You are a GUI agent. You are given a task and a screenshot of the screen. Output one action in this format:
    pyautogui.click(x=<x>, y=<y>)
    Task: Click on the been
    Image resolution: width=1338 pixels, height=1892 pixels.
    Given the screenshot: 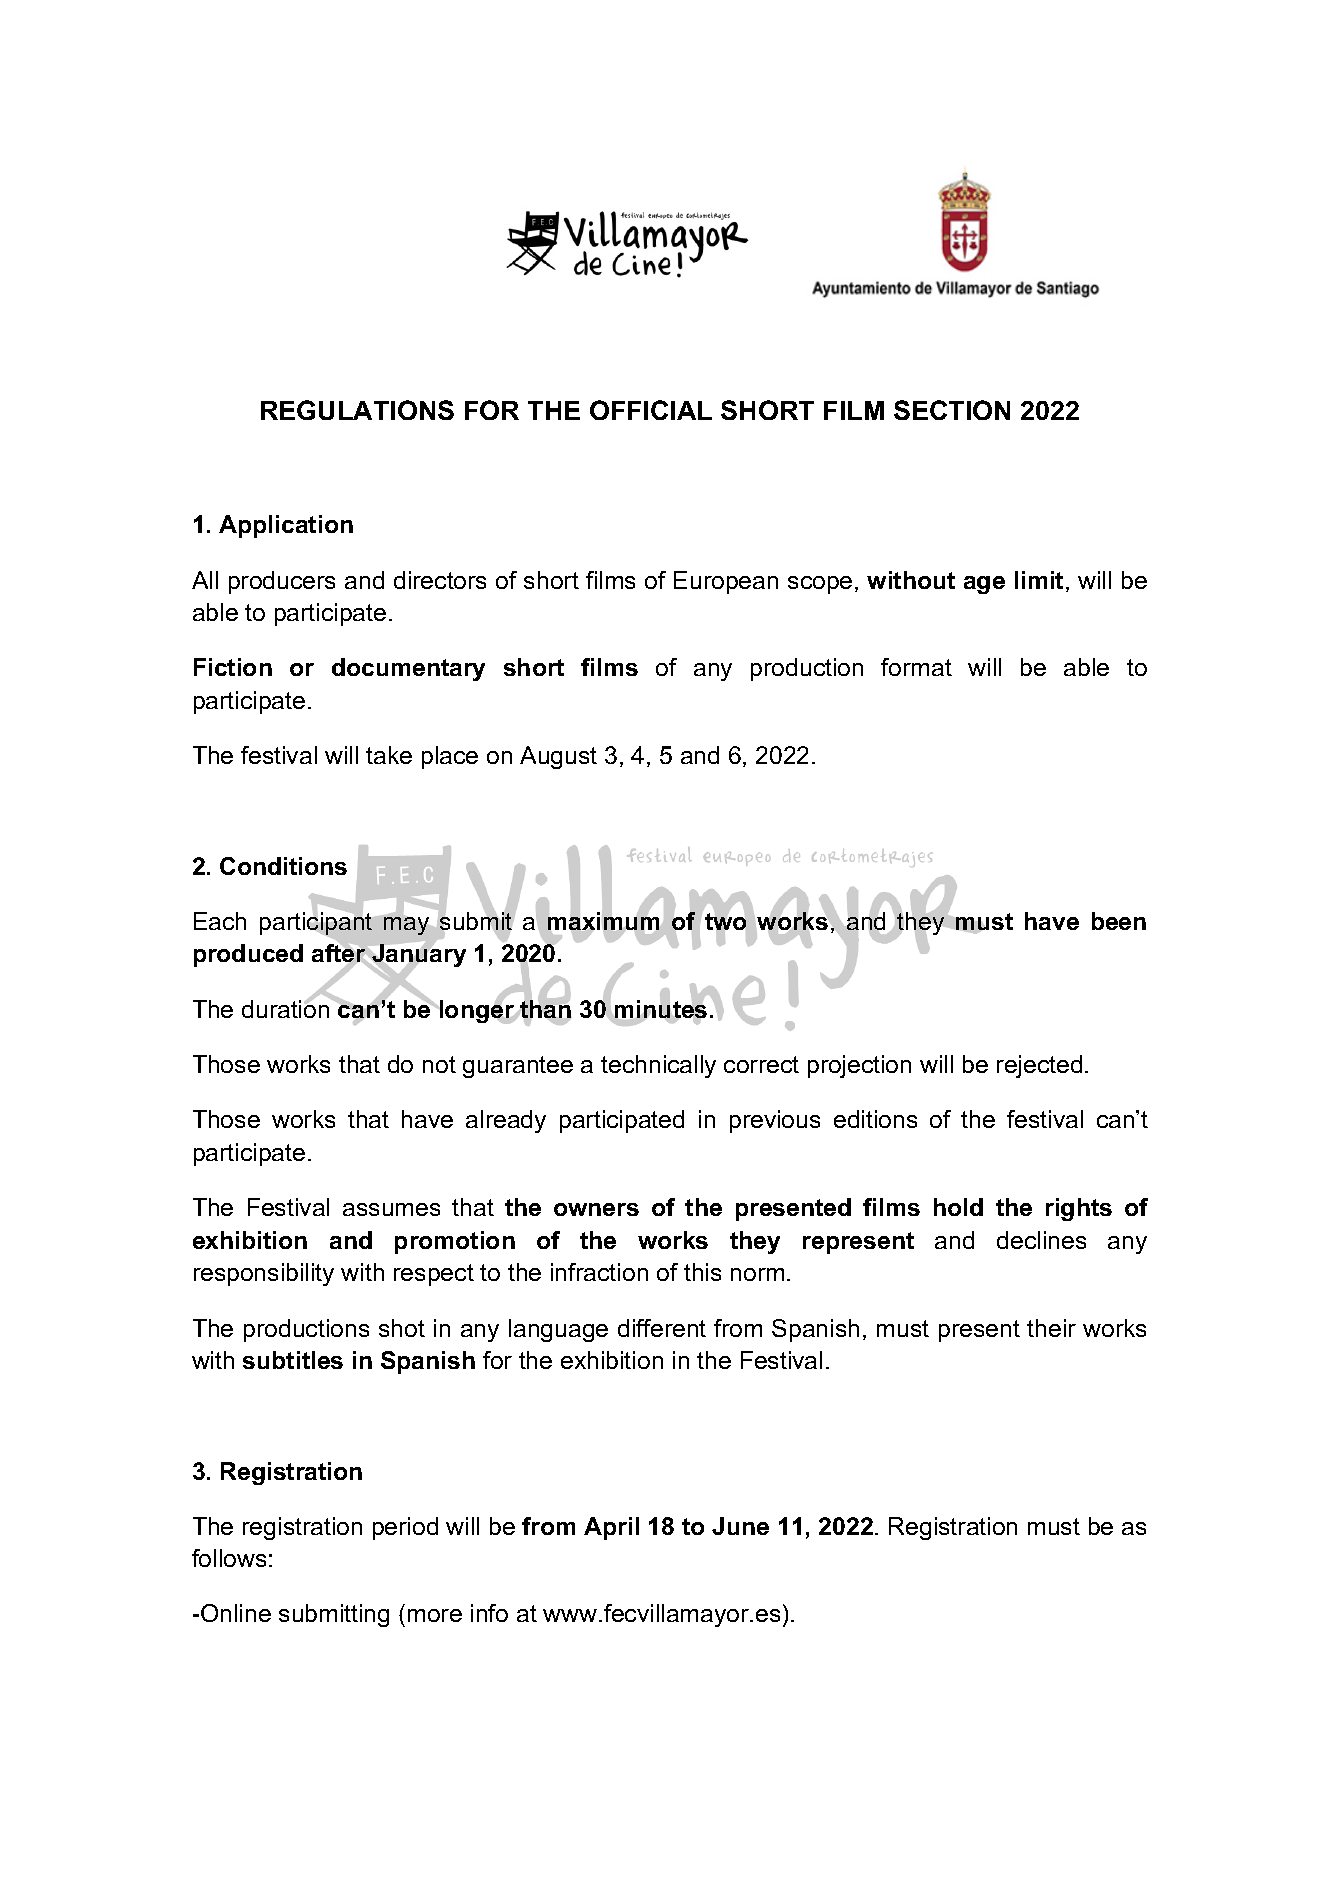 What is the action you would take?
    pyautogui.click(x=1119, y=921)
